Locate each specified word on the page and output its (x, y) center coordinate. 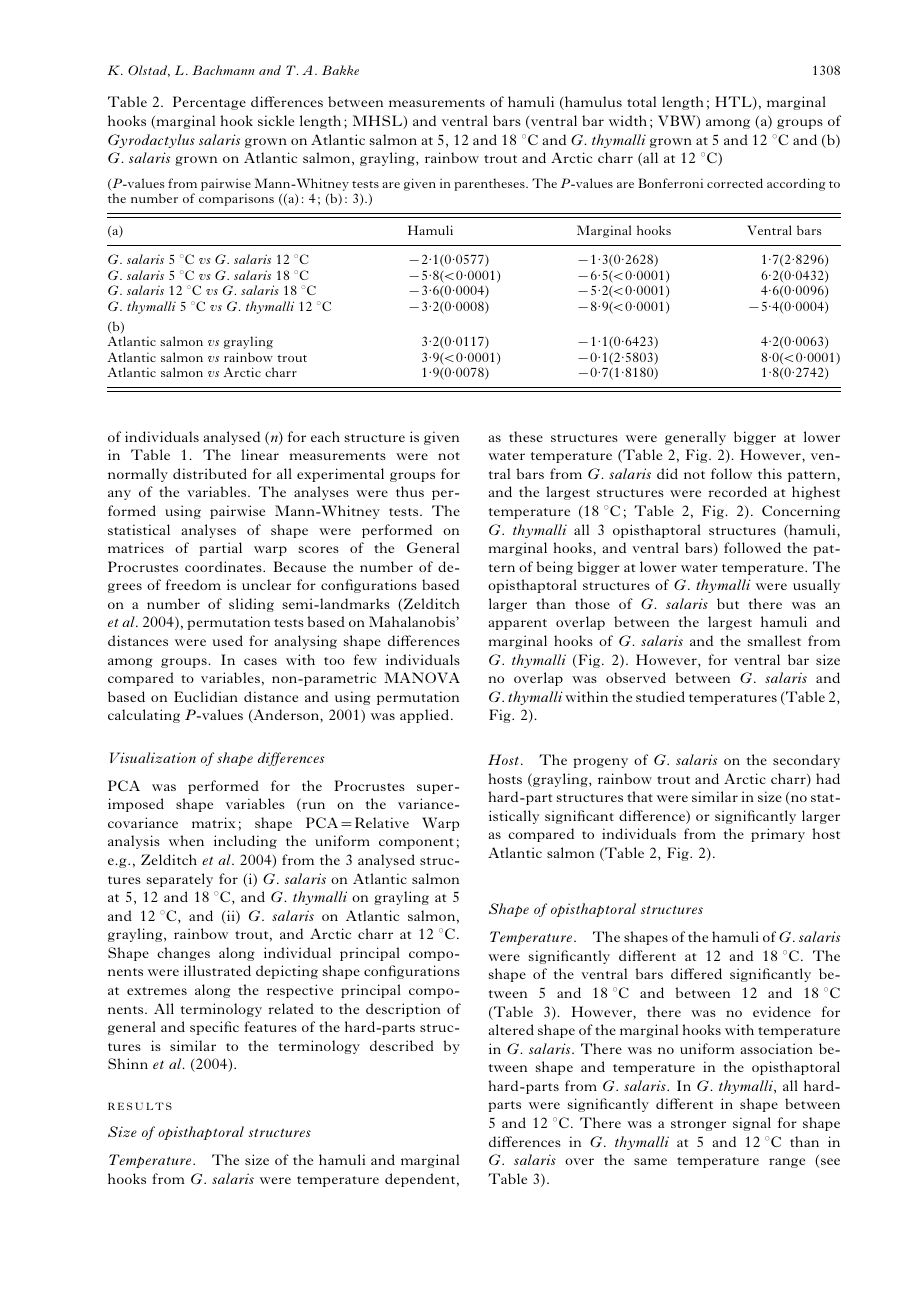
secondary (806, 761)
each (325, 436)
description (403, 1010)
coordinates (224, 566)
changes (183, 954)
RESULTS (140, 1106)
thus (410, 491)
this (770, 473)
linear (260, 454)
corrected (735, 183)
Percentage (209, 103)
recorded (738, 491)
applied (426, 716)
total (641, 101)
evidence (782, 1011)
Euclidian (206, 696)
